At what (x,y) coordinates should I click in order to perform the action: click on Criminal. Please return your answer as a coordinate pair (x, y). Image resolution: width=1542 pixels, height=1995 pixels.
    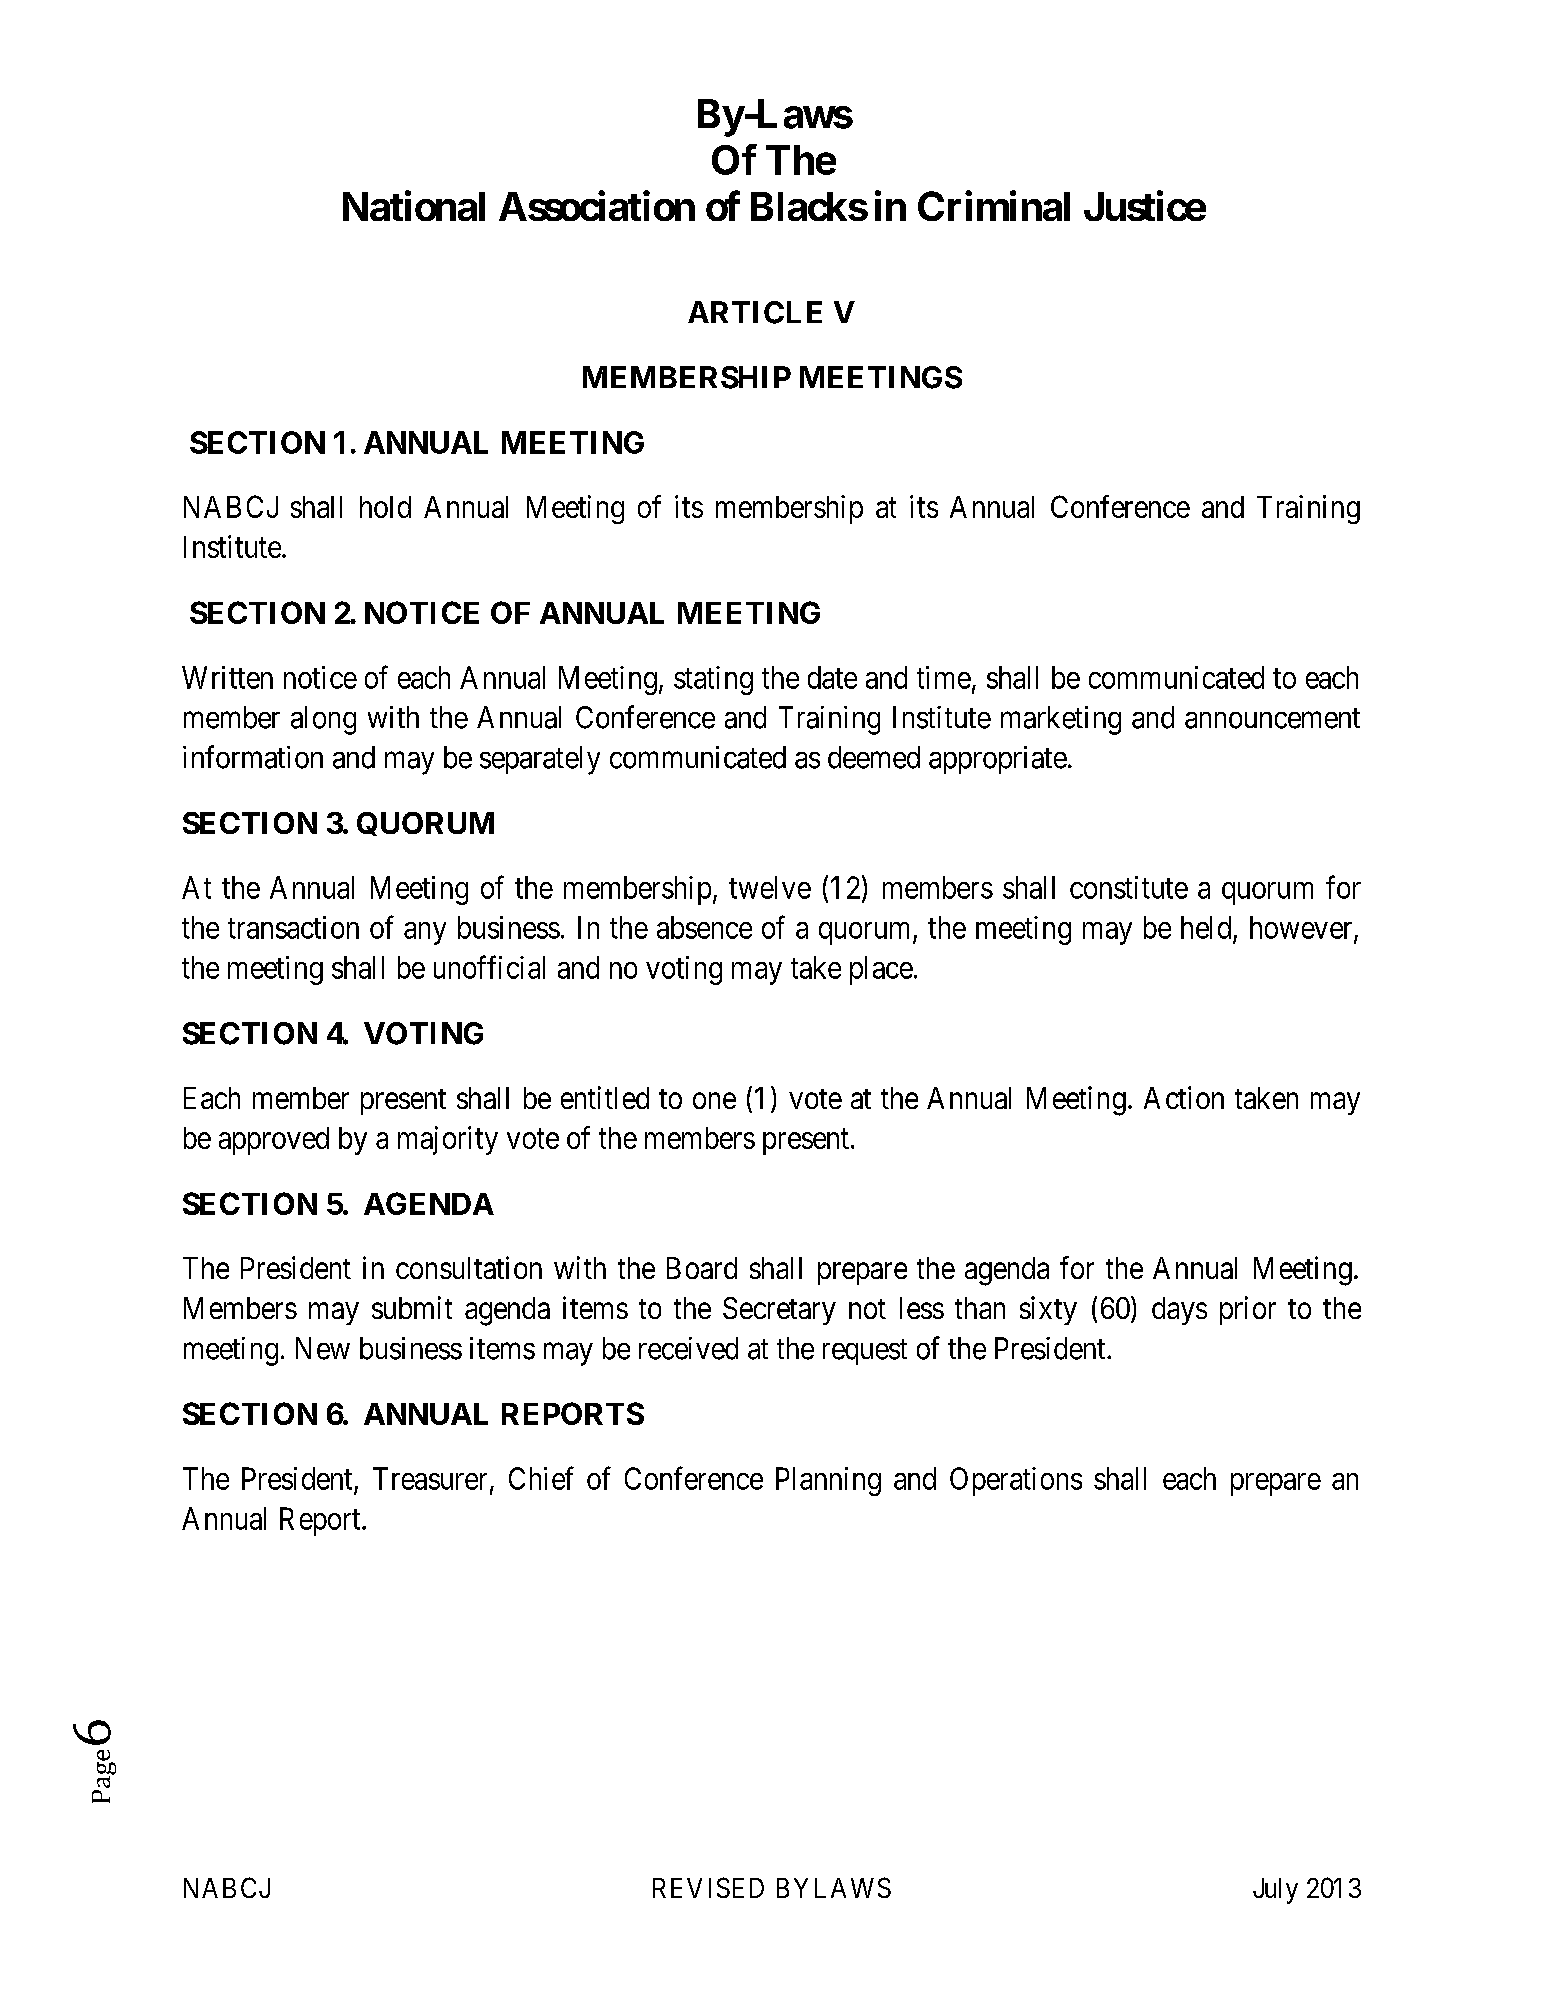
    Looking at the image, I should click on (994, 206).
